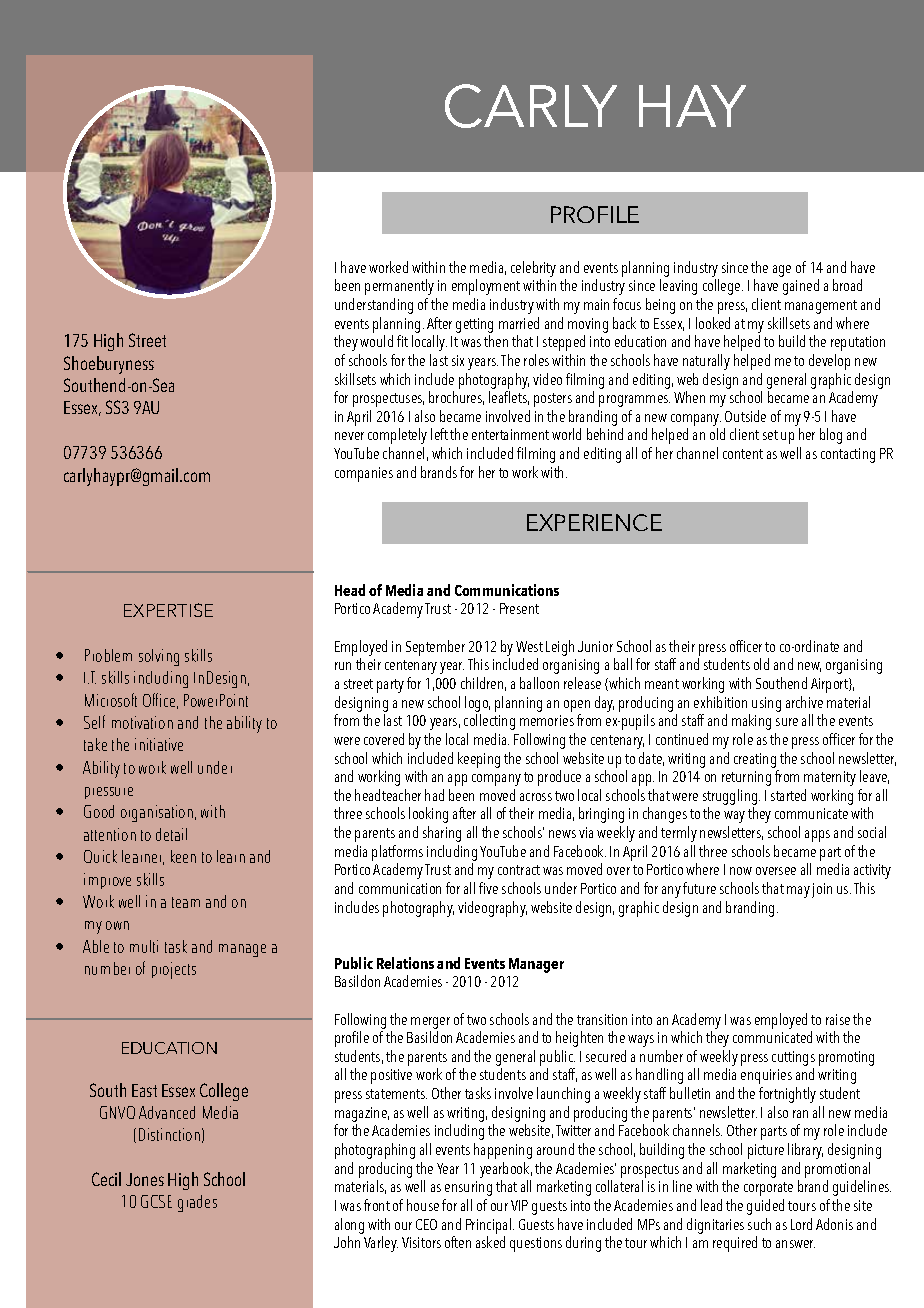 This screenshot has height=1308, width=924. I want to click on Present, so click(519, 608).
